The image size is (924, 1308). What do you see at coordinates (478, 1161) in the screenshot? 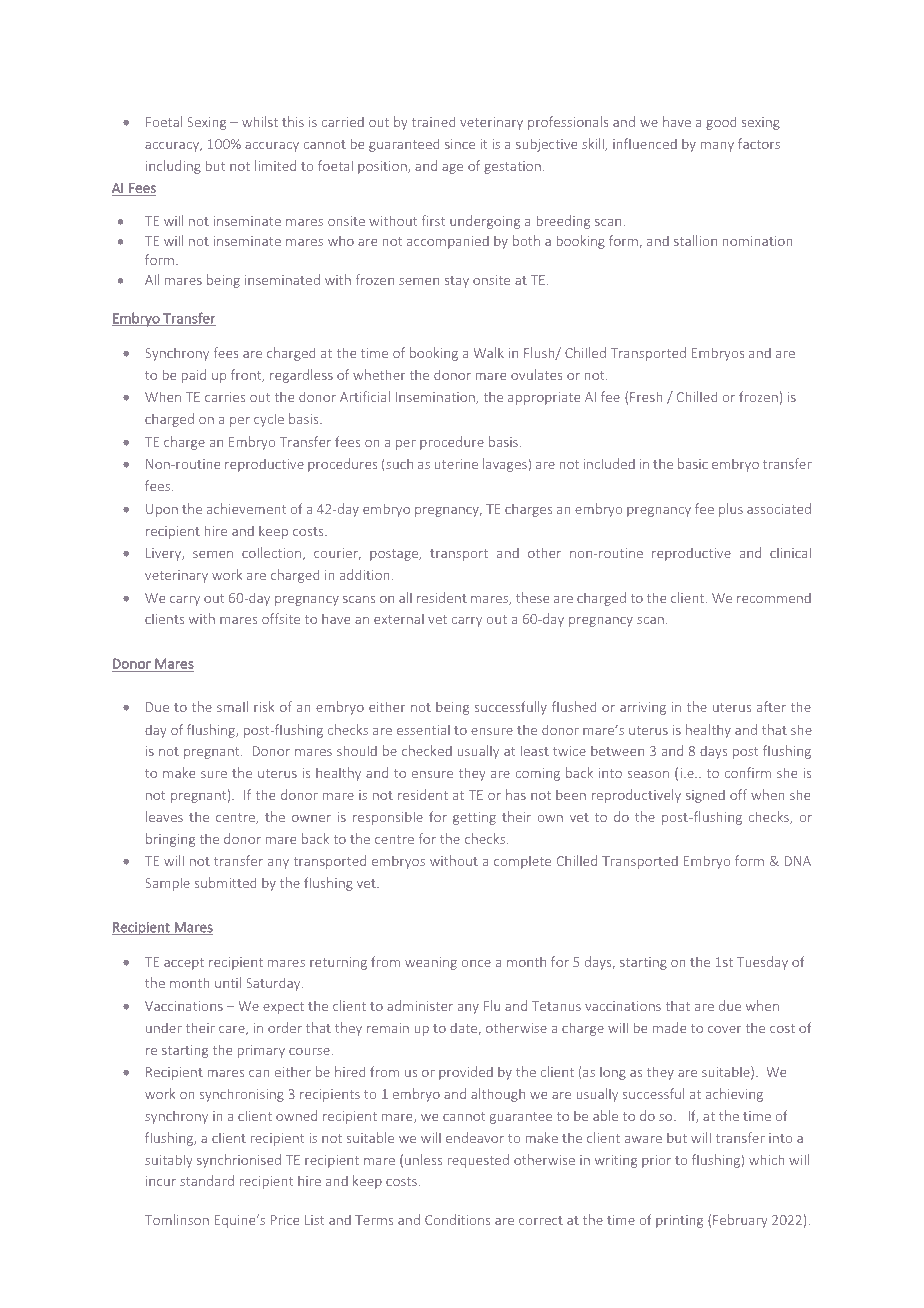
I see `requested` at bounding box center [478, 1161].
